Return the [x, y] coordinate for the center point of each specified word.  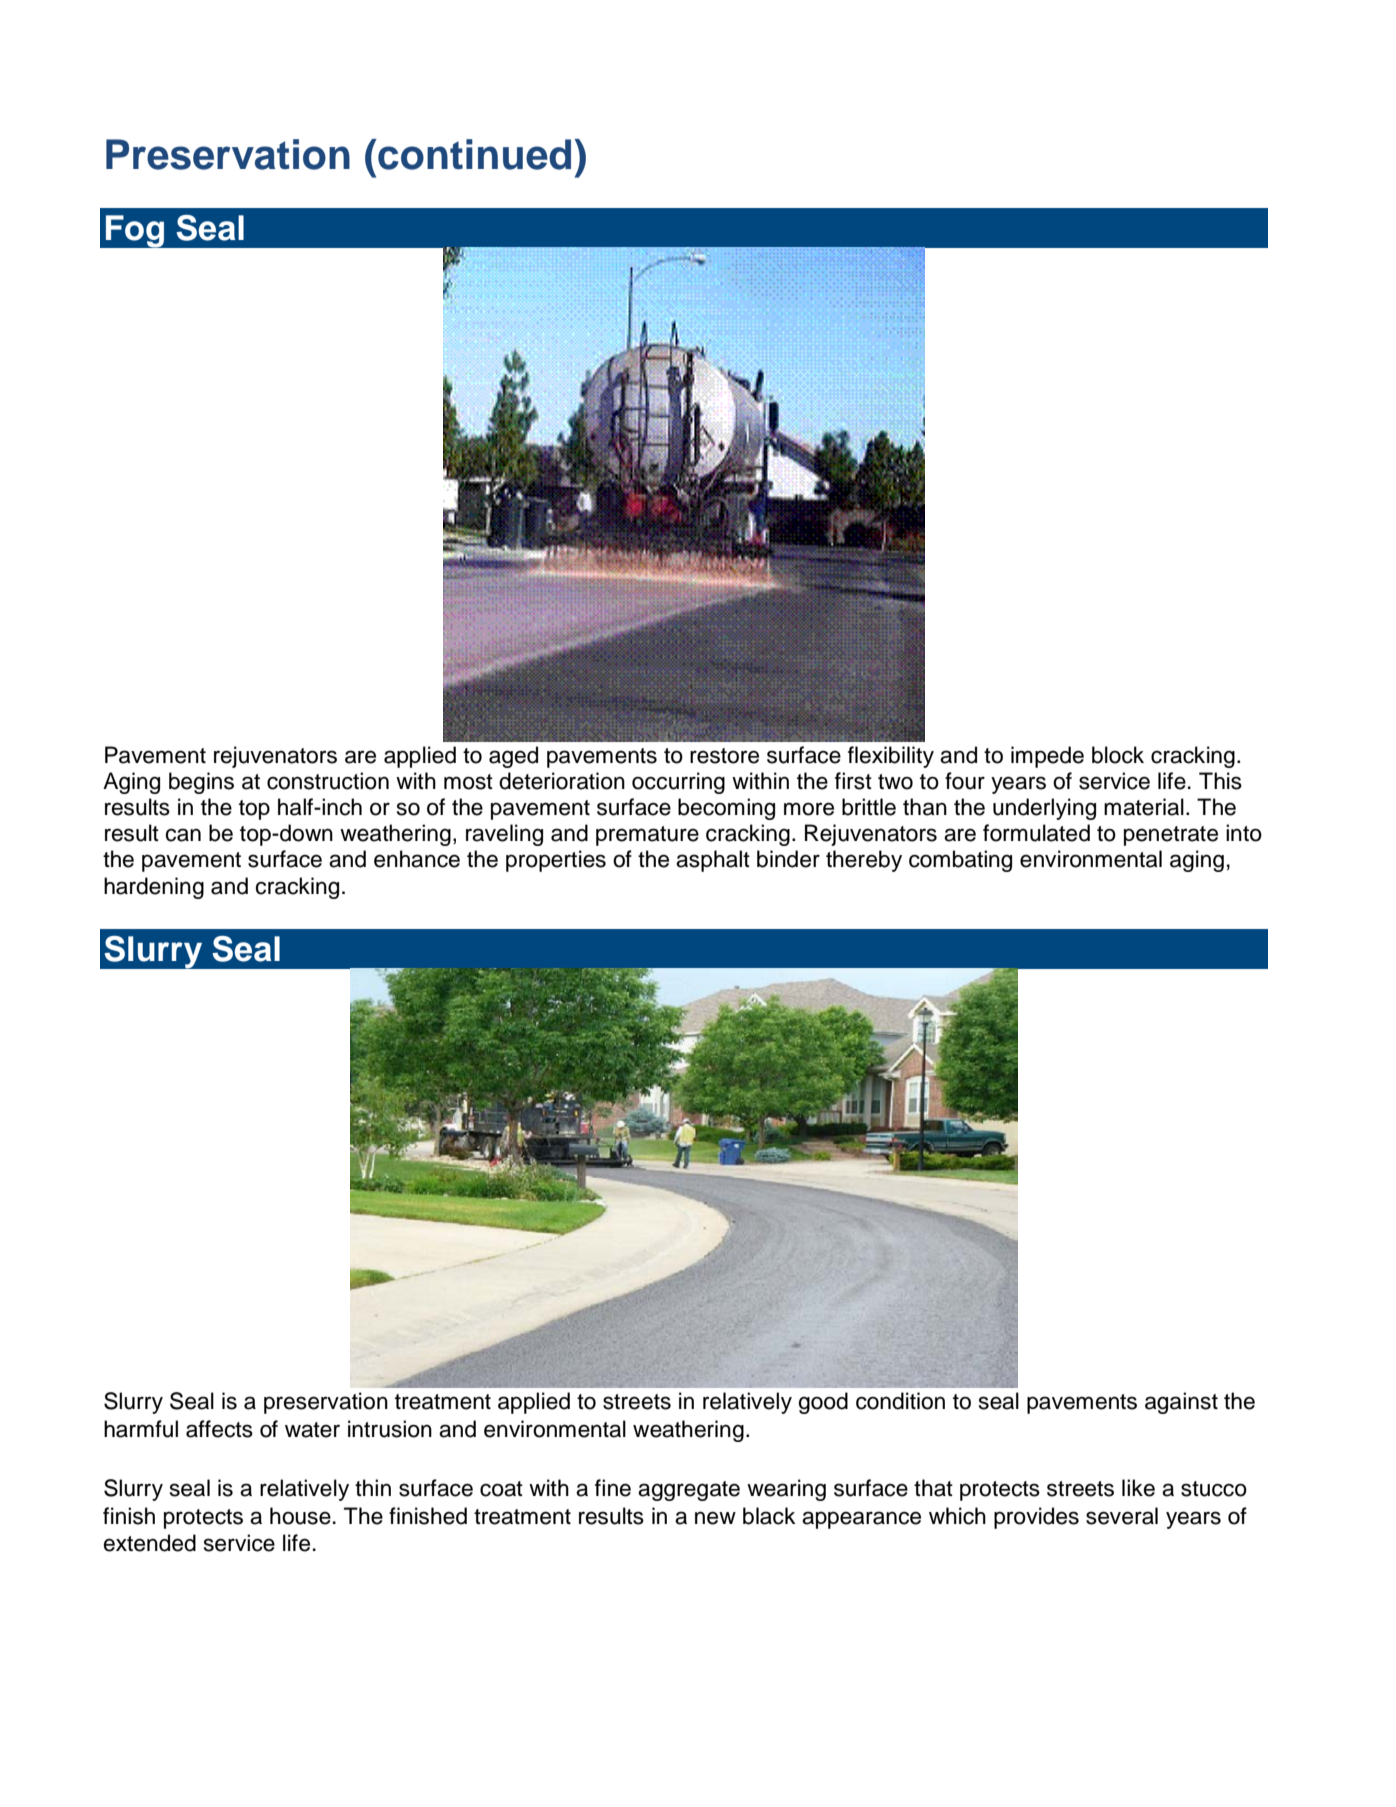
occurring [678, 783]
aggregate [689, 1491]
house [300, 1516]
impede [1047, 757]
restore [724, 756]
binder [788, 859]
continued [473, 154]
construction [328, 781]
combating [960, 861]
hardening [154, 888]
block [1118, 755]
